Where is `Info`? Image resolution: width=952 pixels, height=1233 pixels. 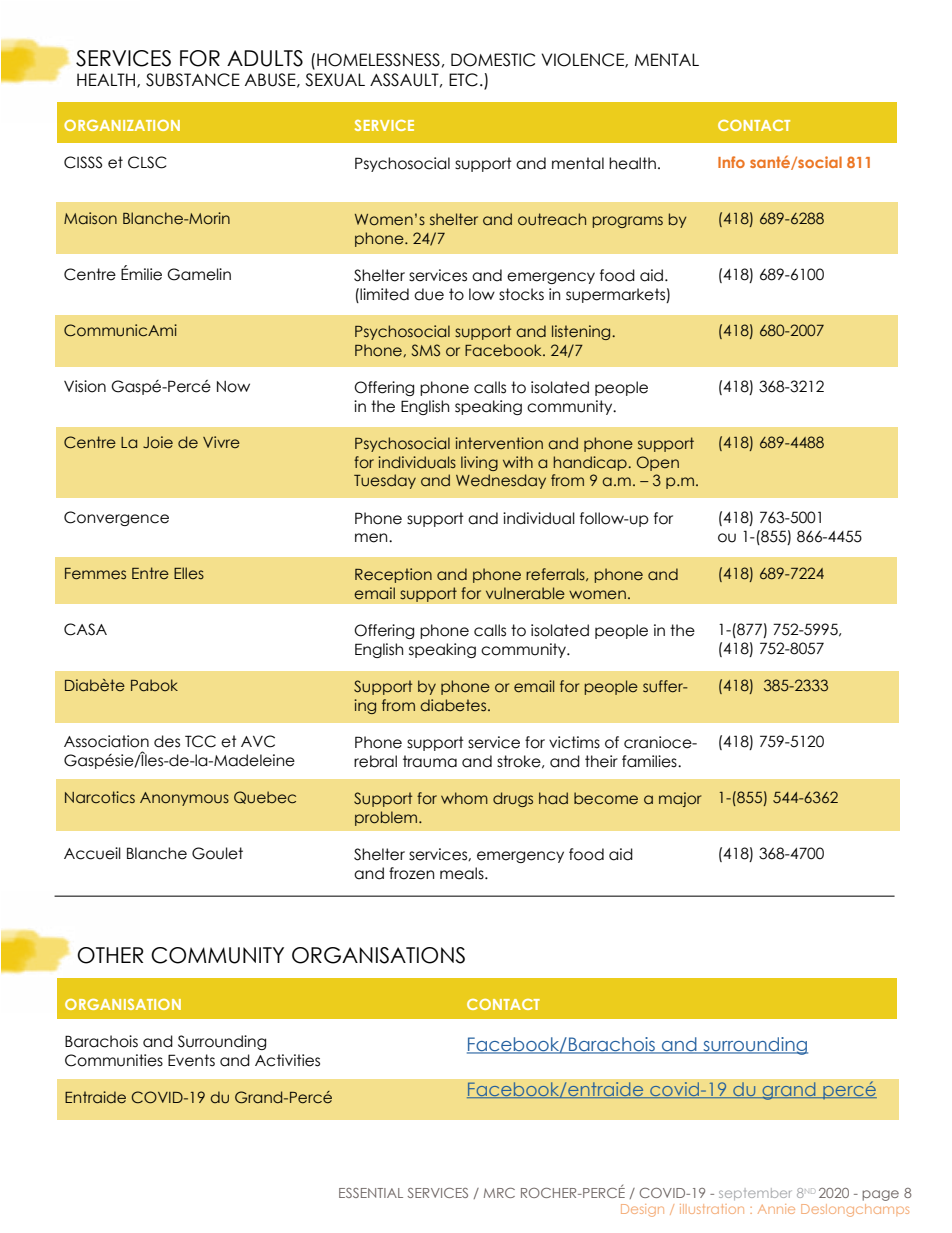
Info is located at coordinates (731, 162).
